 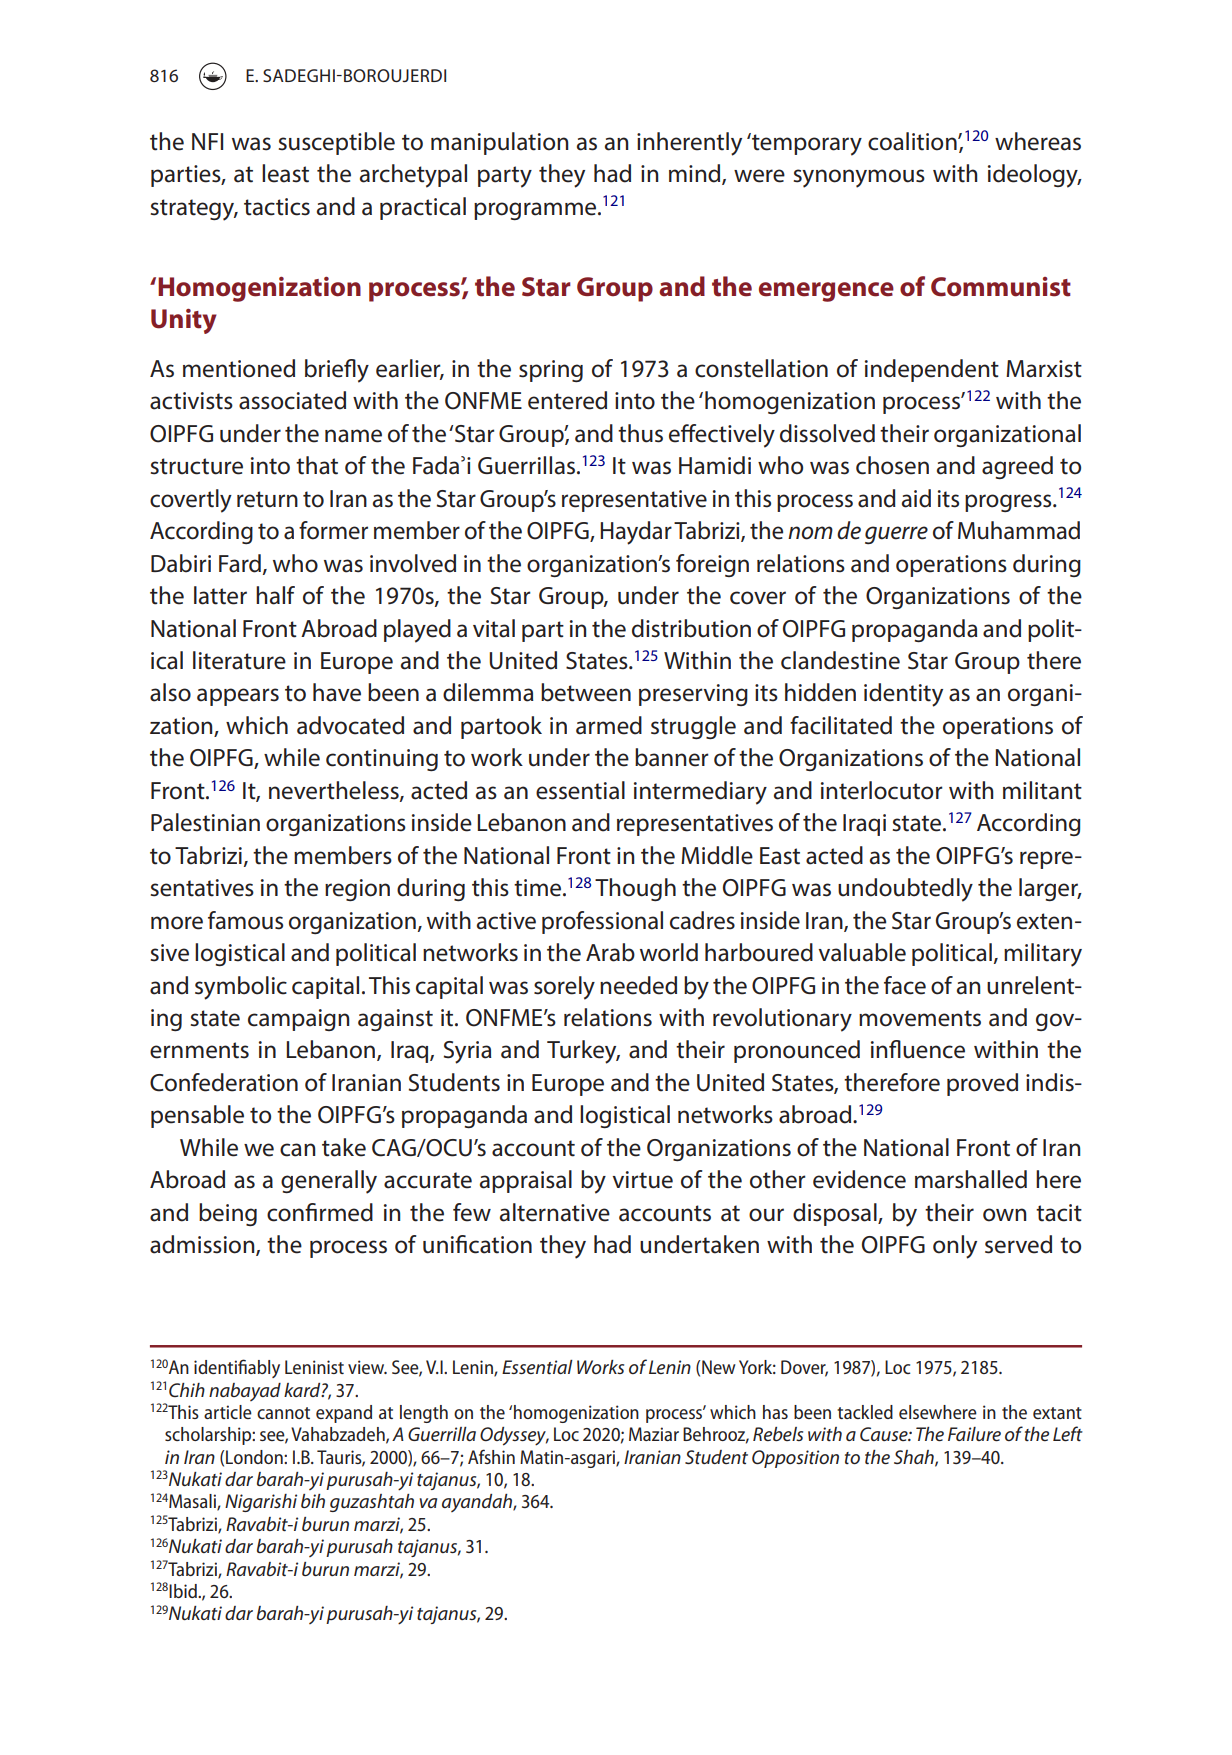 What do you see at coordinates (642, 1180) in the page?
I see `virtue` at bounding box center [642, 1180].
